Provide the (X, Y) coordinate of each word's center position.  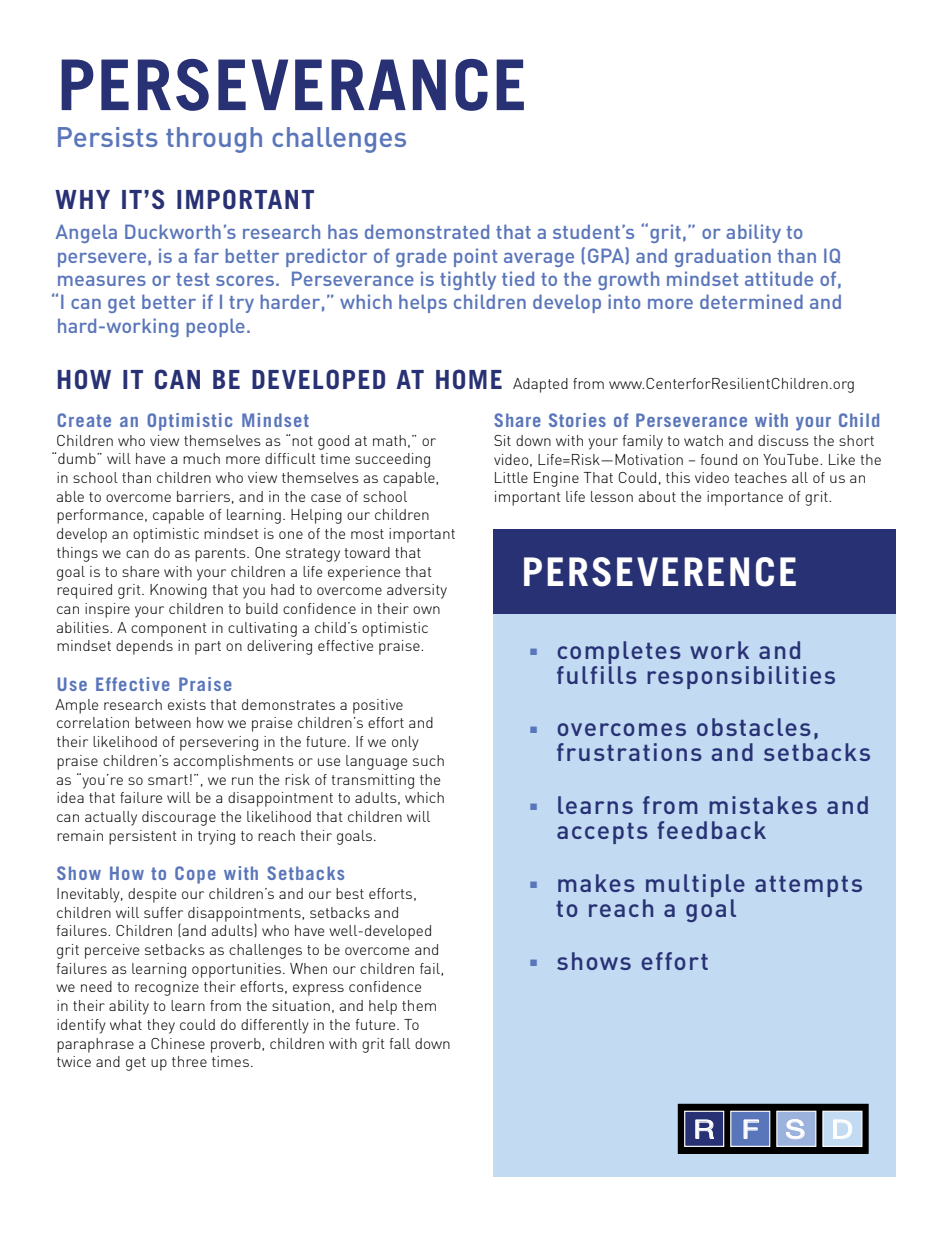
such (428, 760)
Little (511, 477)
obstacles (754, 727)
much (201, 458)
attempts (808, 886)
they (161, 1026)
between (163, 722)
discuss (783, 440)
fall (400, 1043)
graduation (723, 257)
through (214, 140)
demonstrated (427, 231)
